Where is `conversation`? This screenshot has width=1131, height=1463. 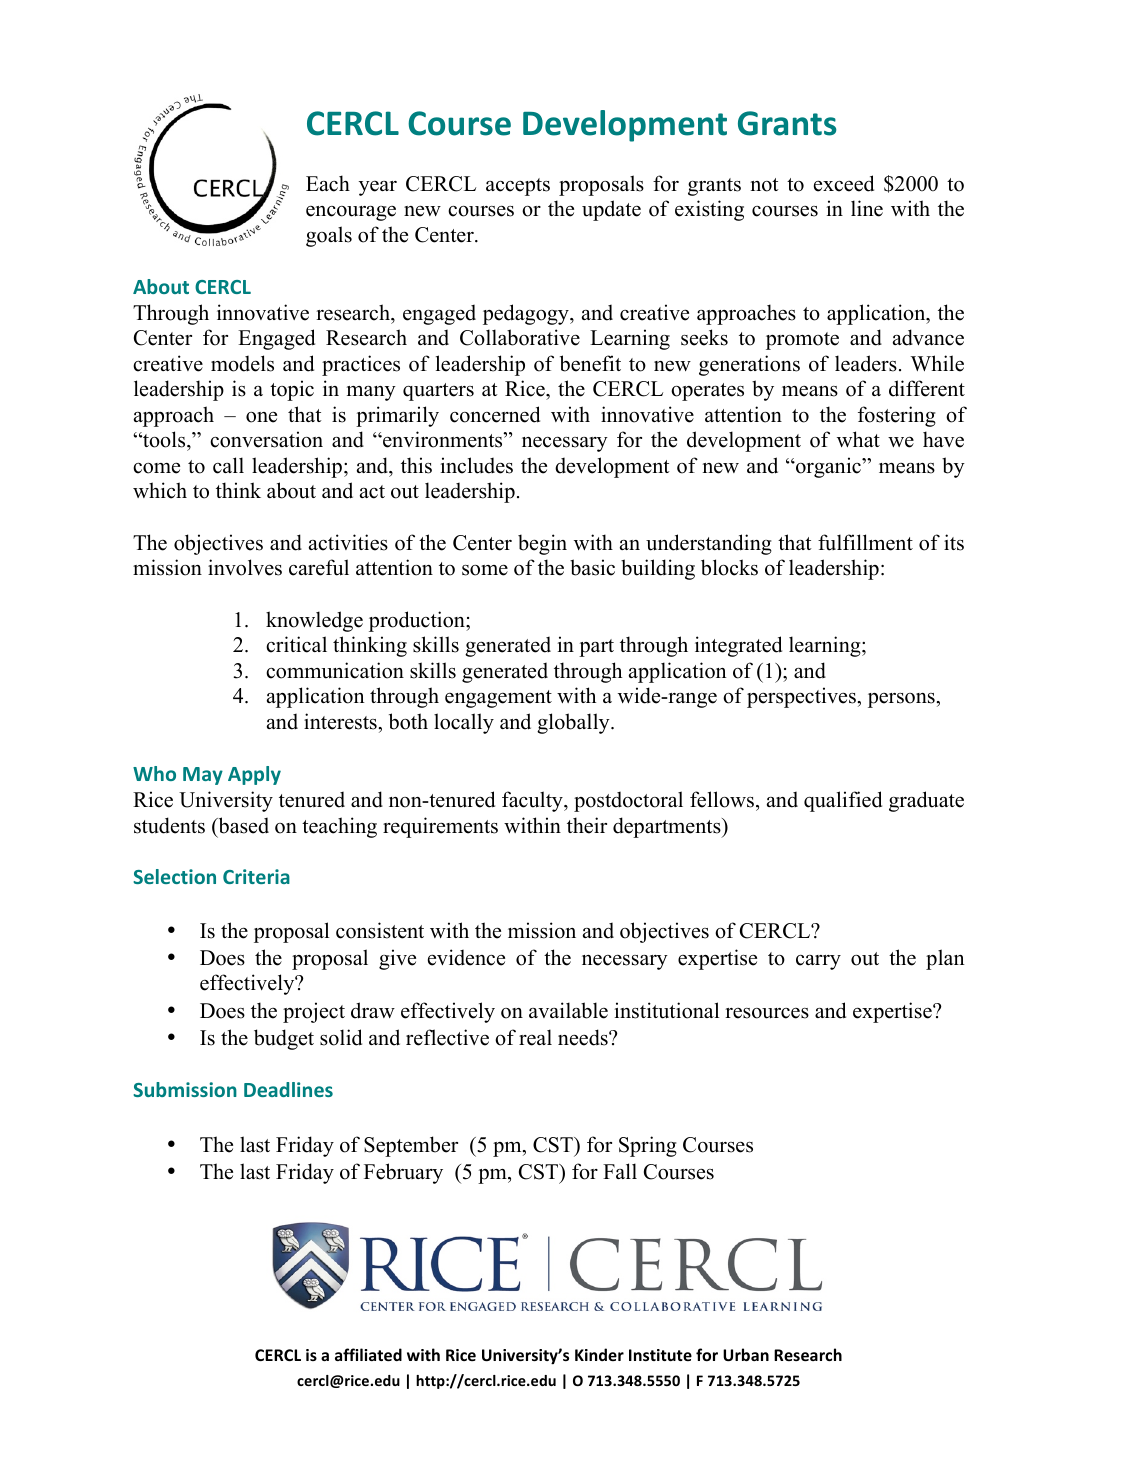
conversation is located at coordinates (266, 439).
